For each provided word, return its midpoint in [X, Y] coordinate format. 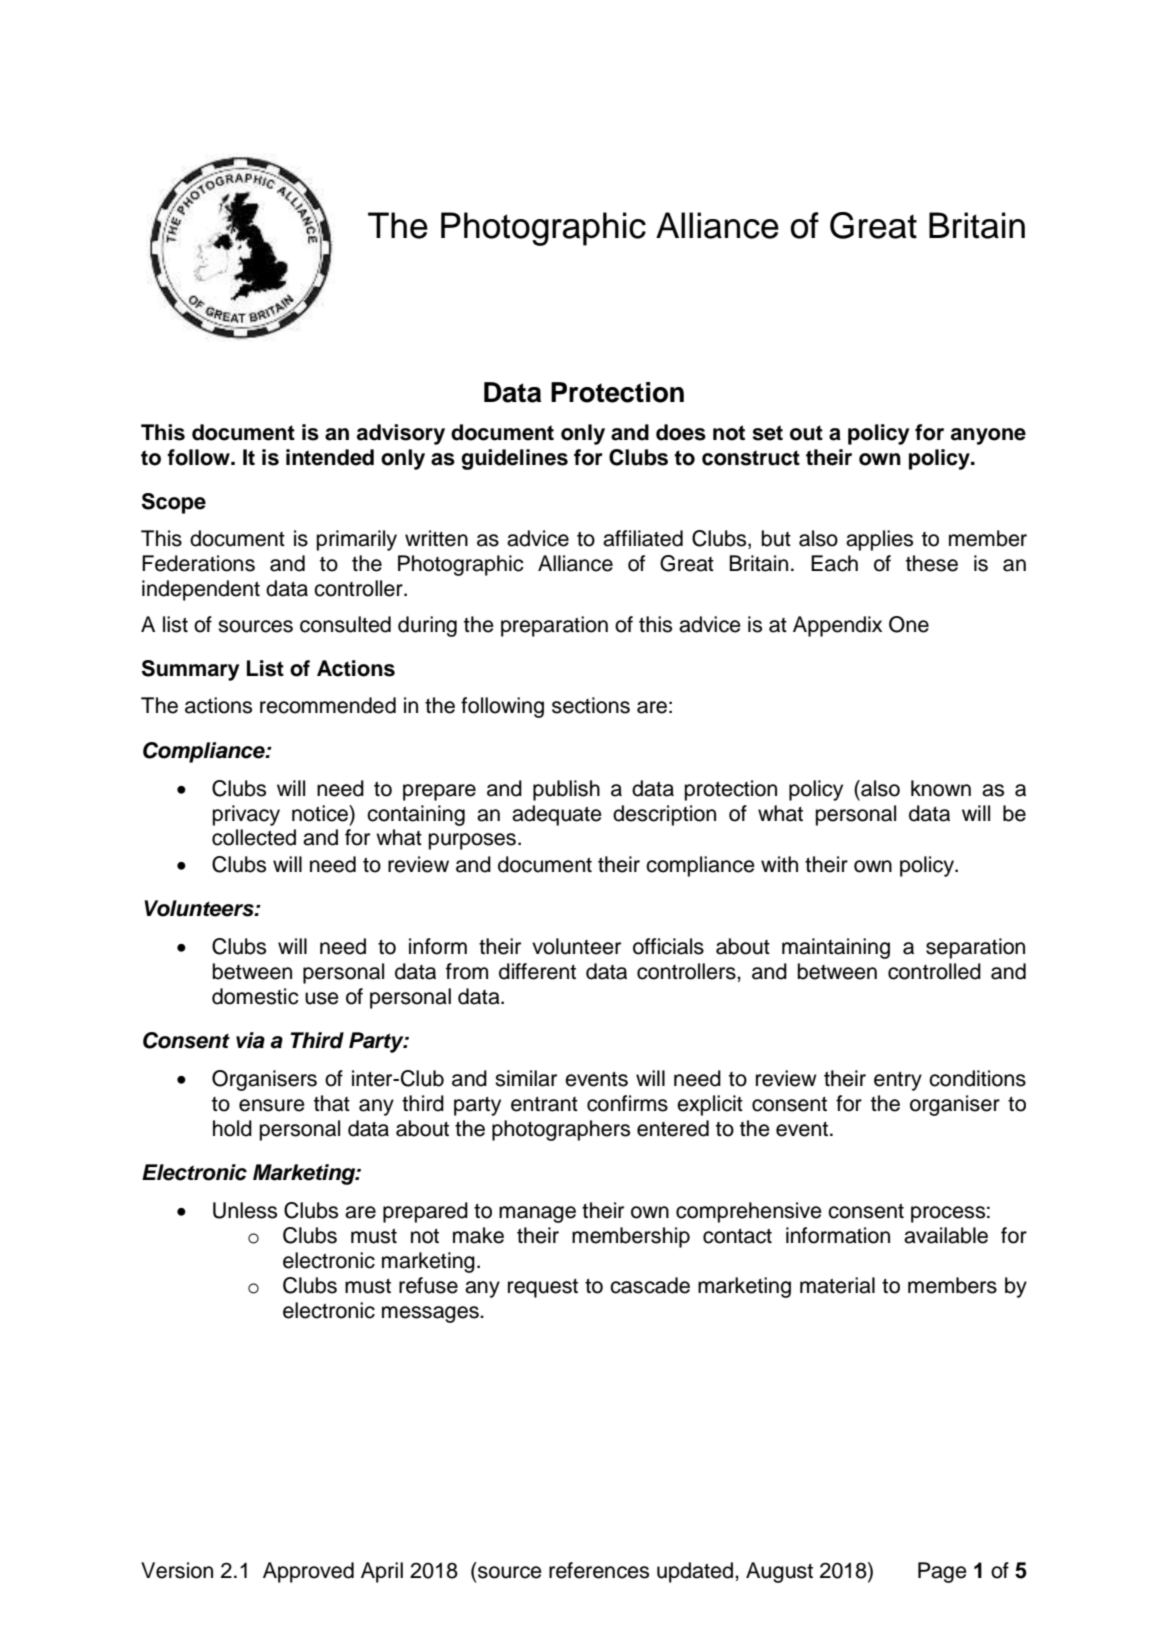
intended [330, 457]
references [599, 1570]
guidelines [514, 459]
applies [879, 540]
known [941, 788]
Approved [308, 1572]
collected [254, 837]
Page [942, 1572]
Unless [245, 1210]
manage [537, 1214]
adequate [557, 815]
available [946, 1235]
